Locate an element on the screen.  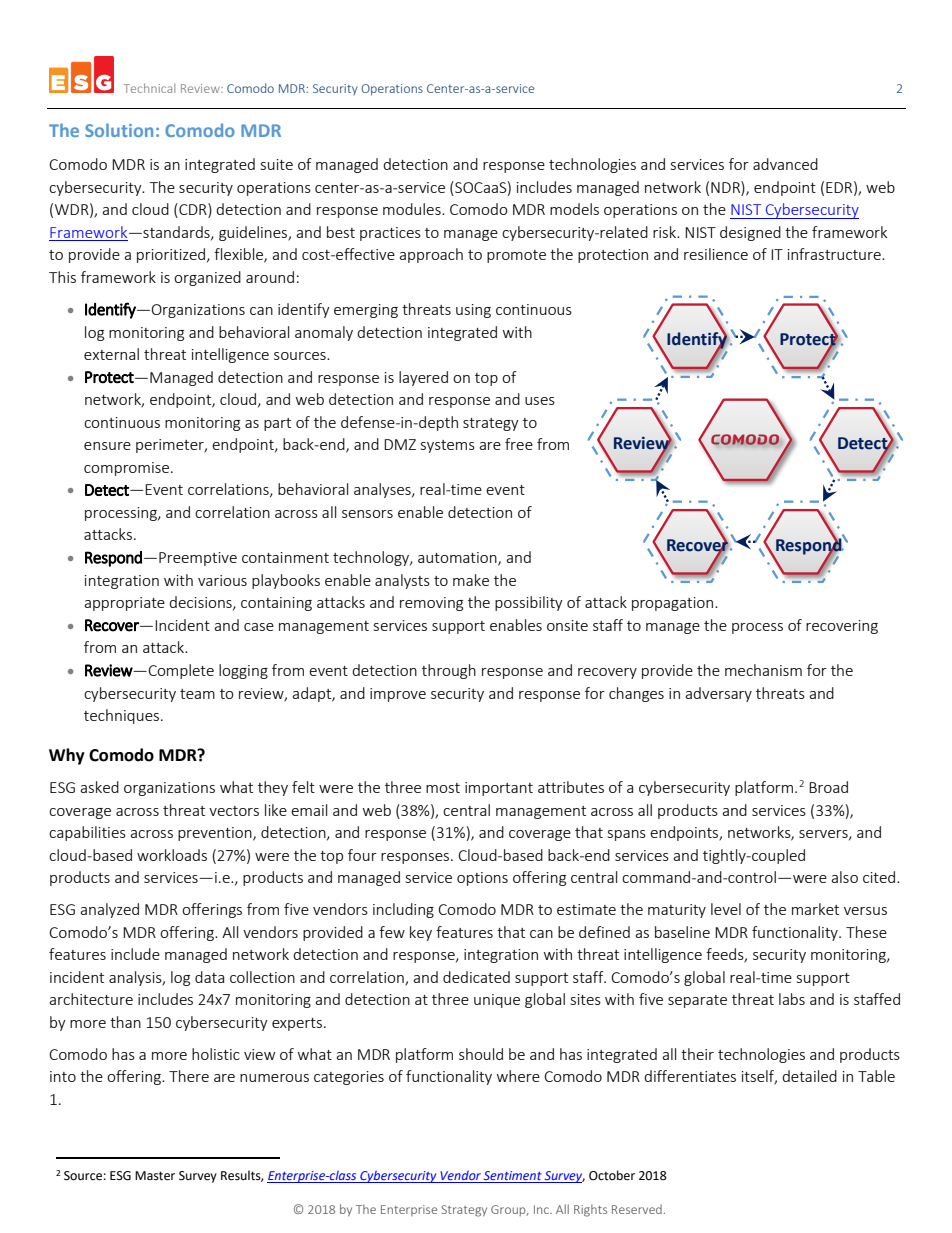
detailed is located at coordinates (809, 1076).
